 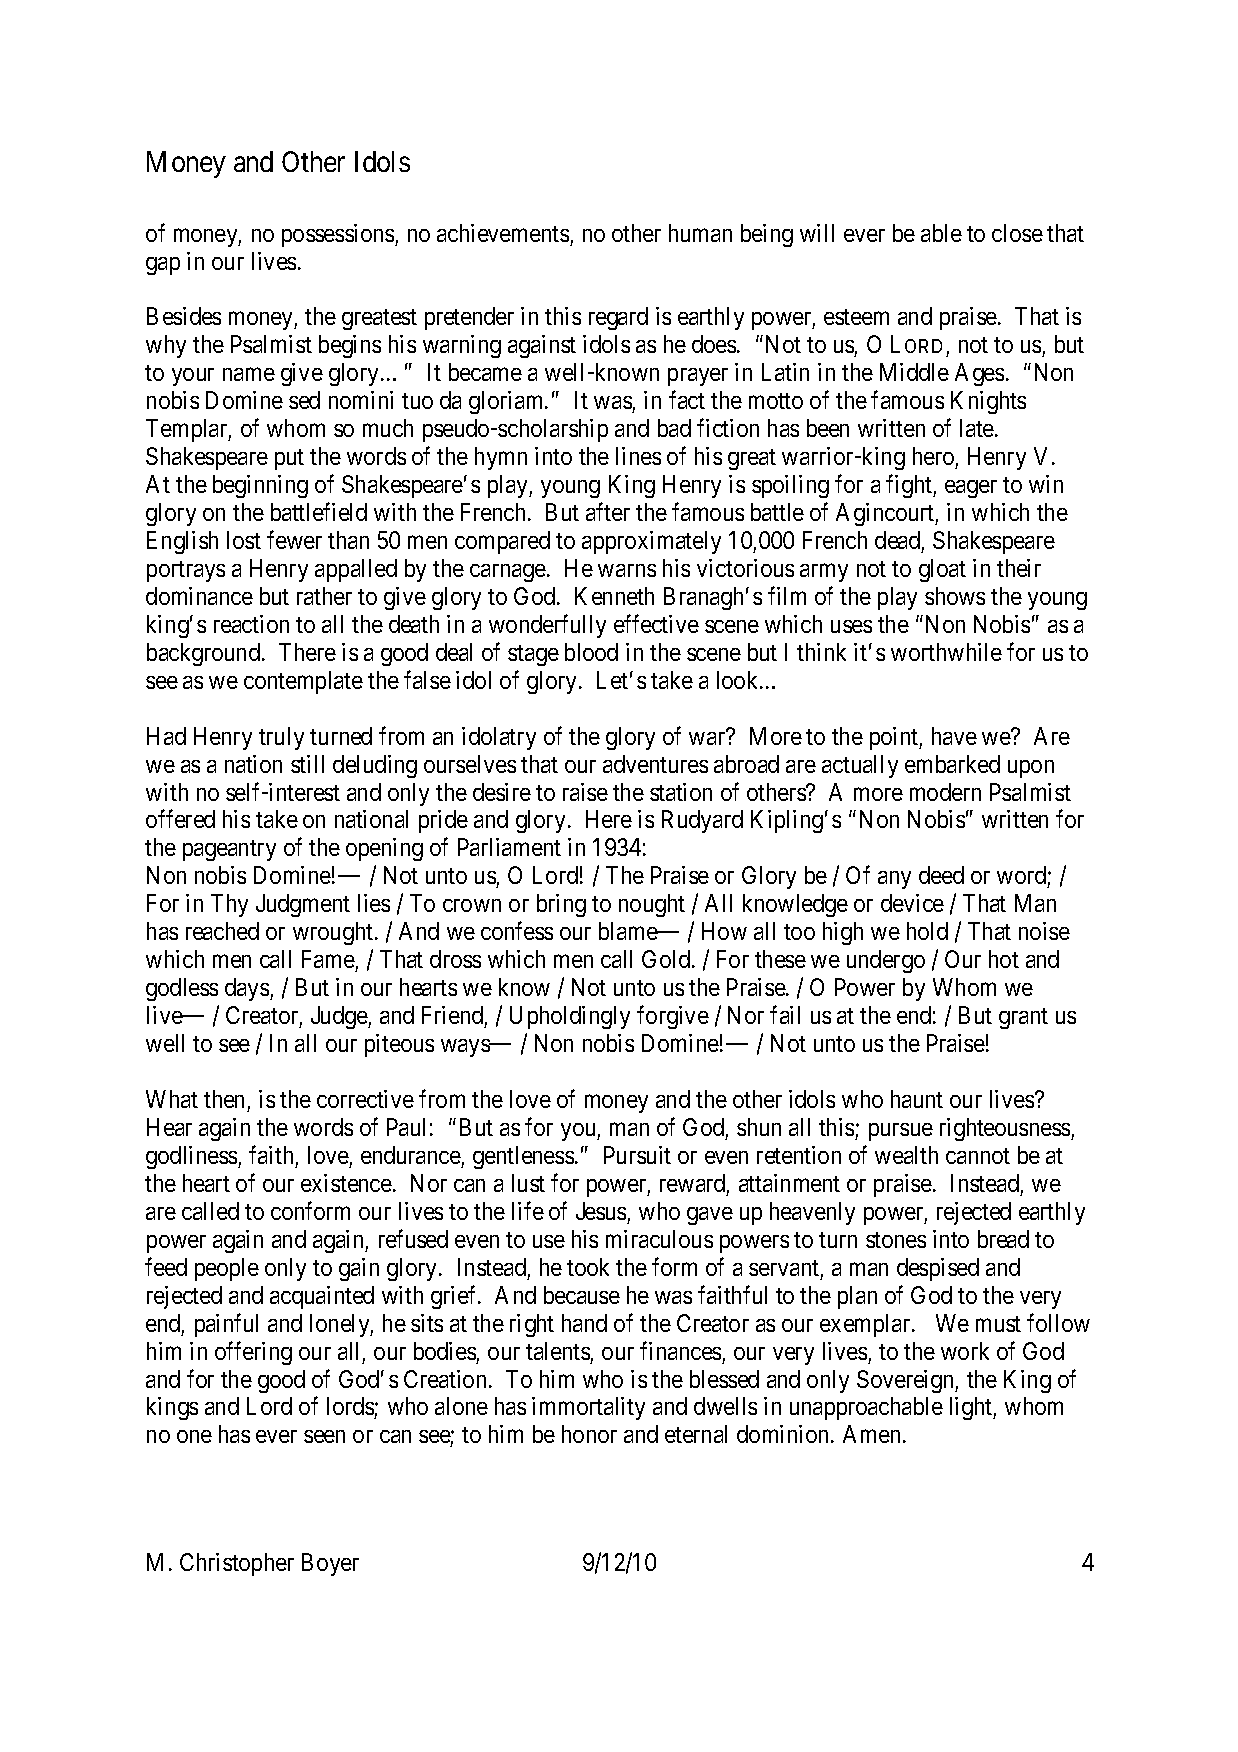 I want to click on honor, so click(x=589, y=1434).
